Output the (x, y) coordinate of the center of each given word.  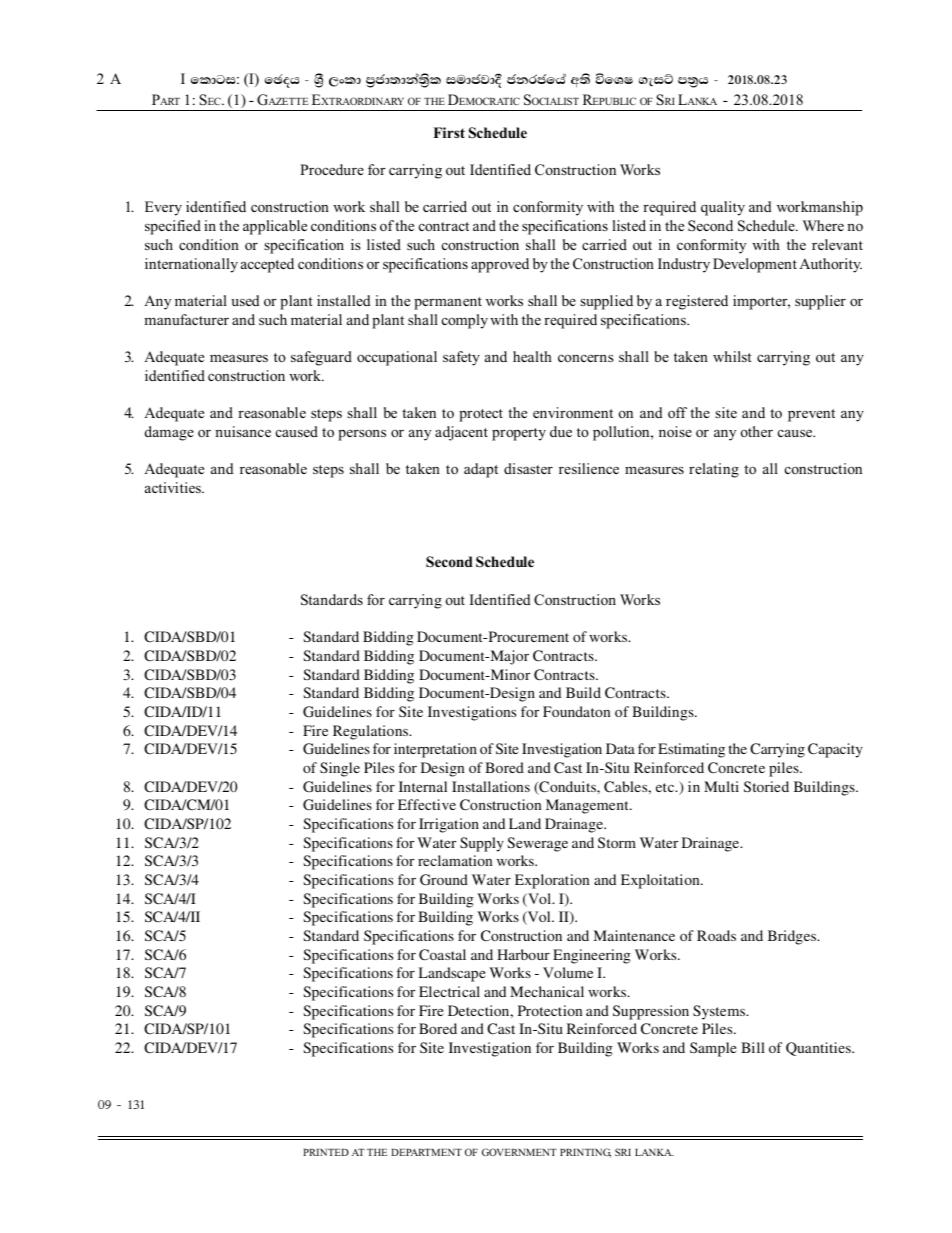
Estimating (691, 750)
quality (723, 208)
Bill (753, 1047)
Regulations (372, 732)
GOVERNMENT (519, 1152)
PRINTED (326, 1152)
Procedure (332, 169)
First (449, 132)
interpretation (435, 750)
